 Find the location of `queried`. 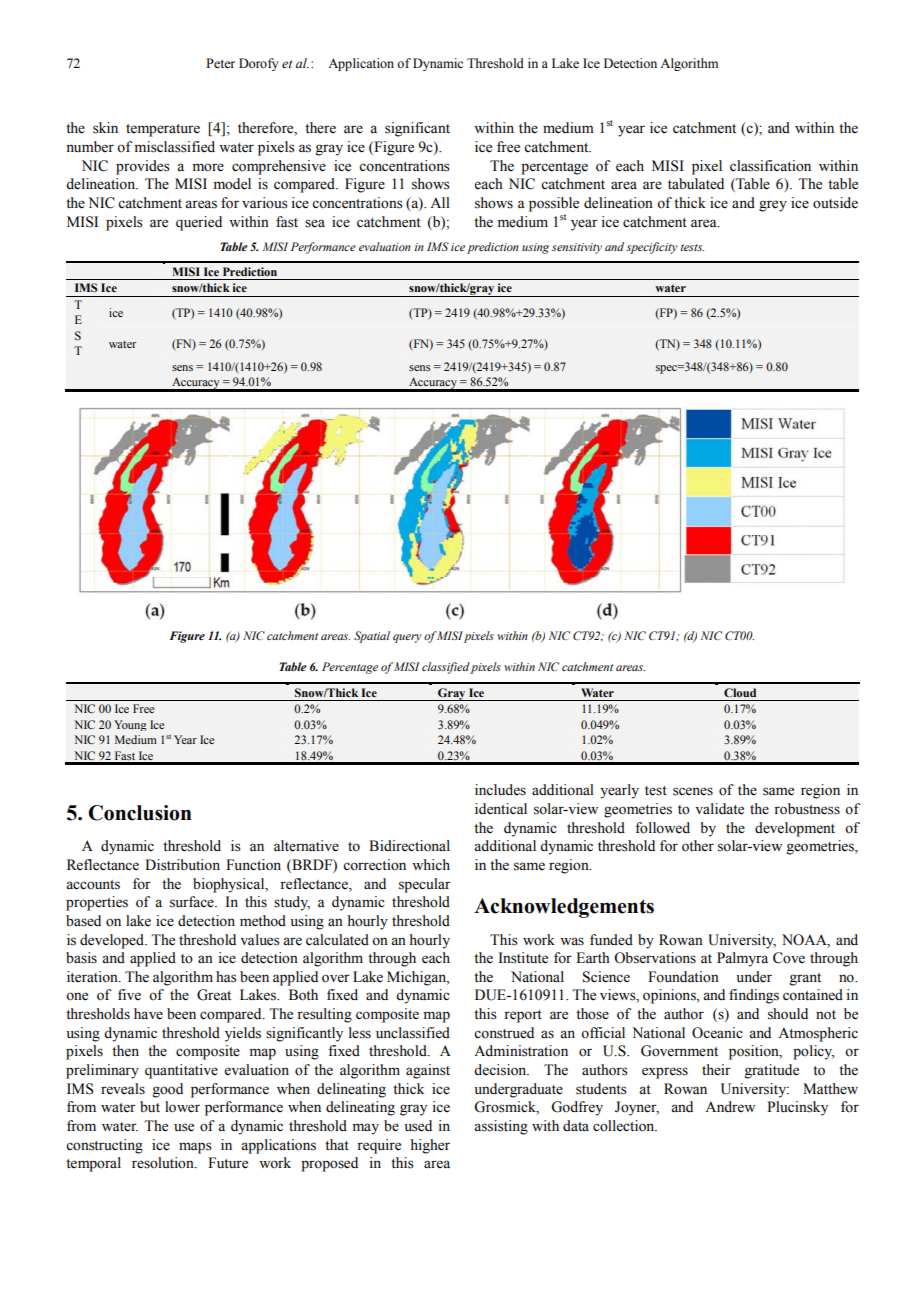

queried is located at coordinates (199, 223).
